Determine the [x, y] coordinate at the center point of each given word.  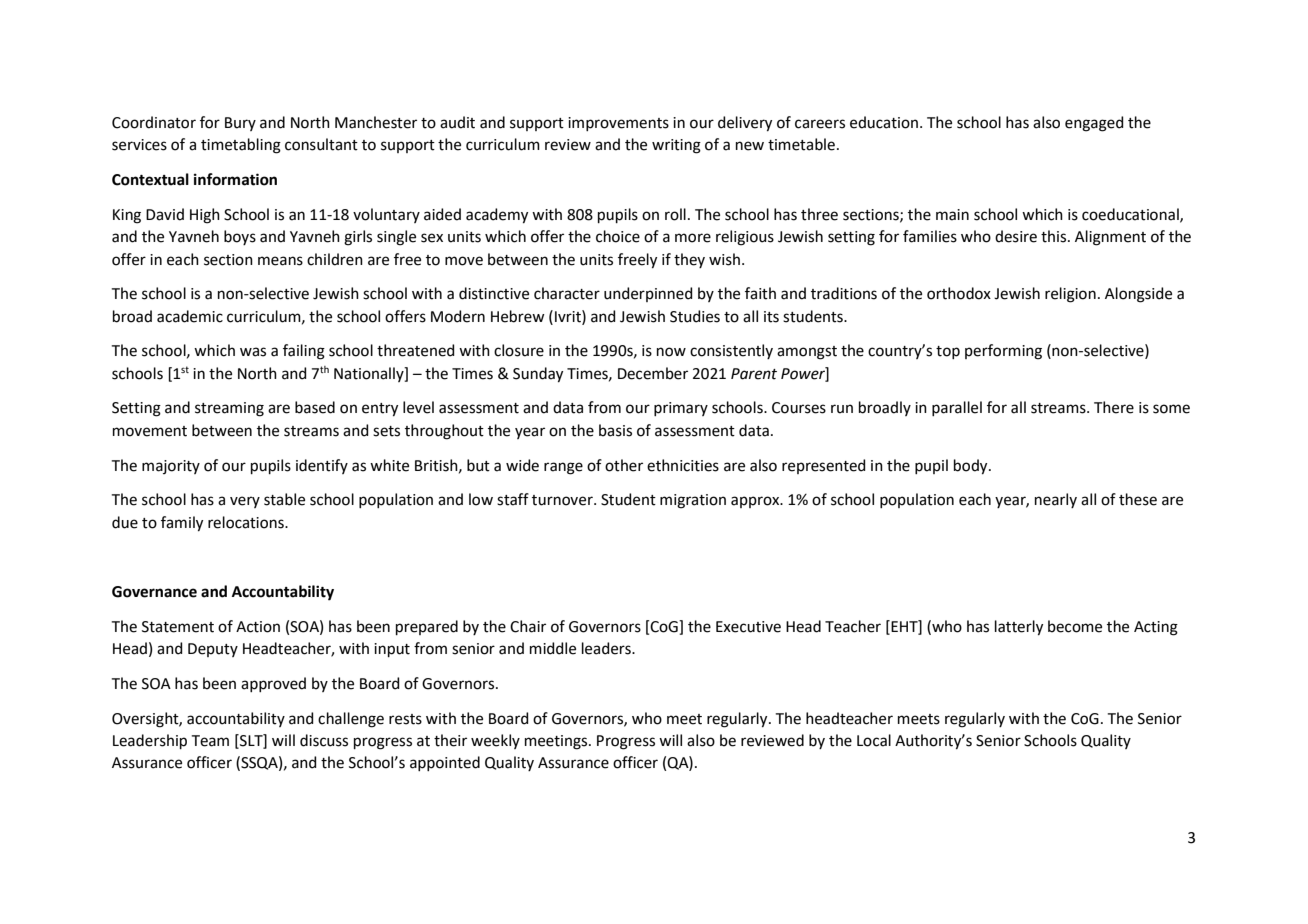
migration [693, 501]
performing [1003, 352]
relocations [247, 522]
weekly [495, 741]
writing [676, 146]
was [253, 352]
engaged [1094, 124]
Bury [240, 124]
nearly [1056, 500]
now [671, 352]
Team [210, 741]
